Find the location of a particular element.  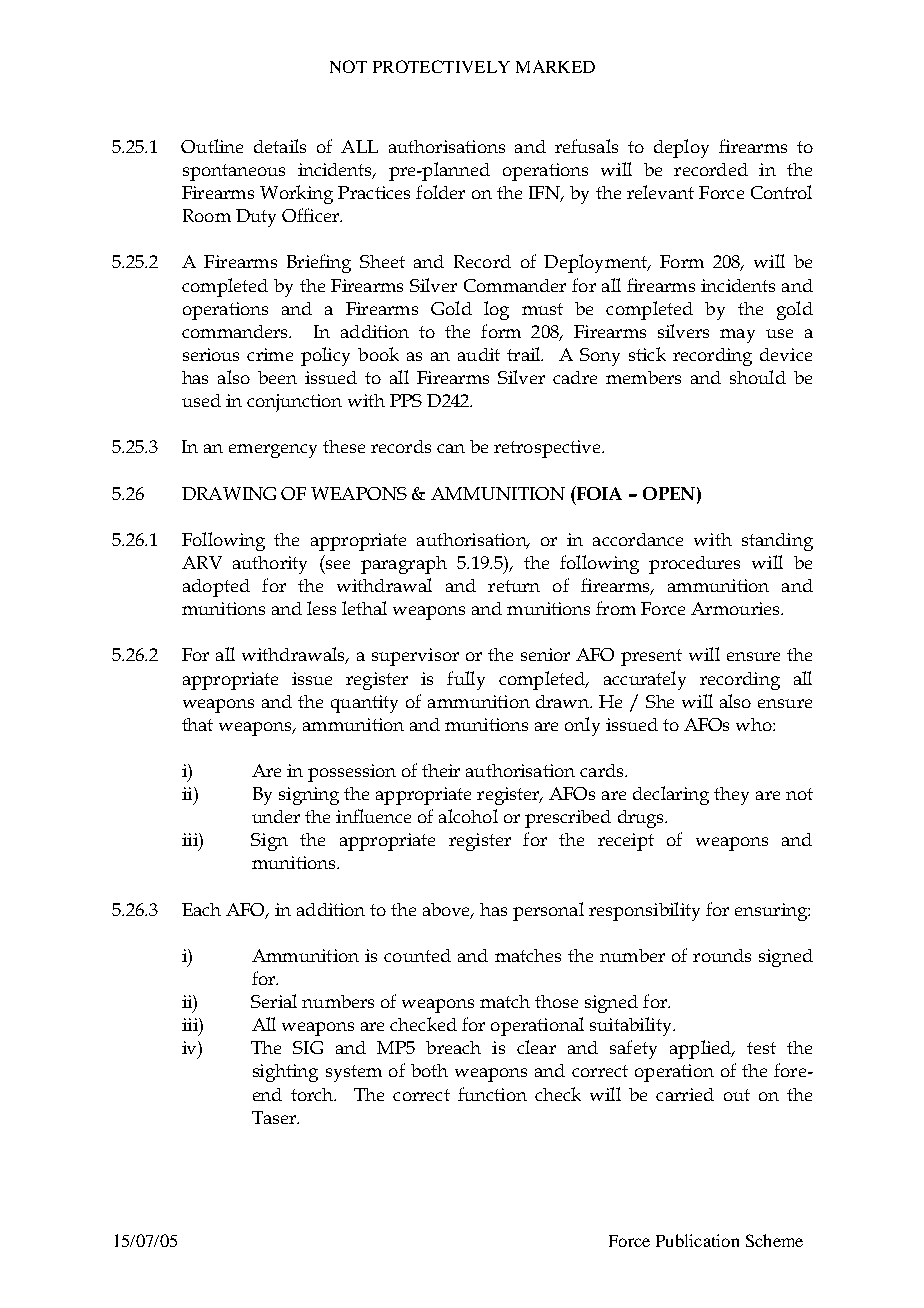

Taser is located at coordinates (275, 1117).
